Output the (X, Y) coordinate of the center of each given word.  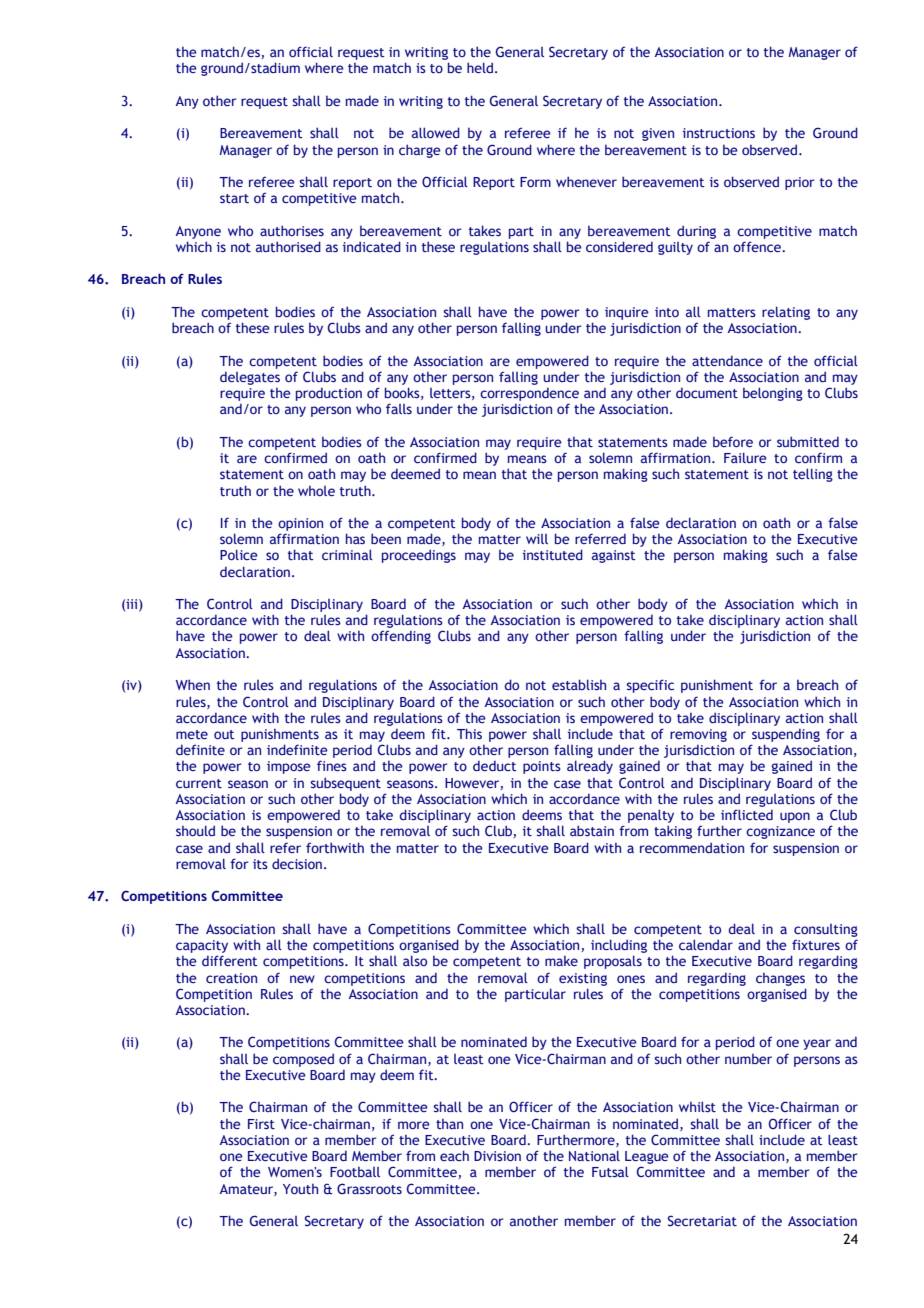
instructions (719, 133)
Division (497, 1156)
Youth (300, 1189)
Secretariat (702, 1220)
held (481, 67)
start (234, 198)
